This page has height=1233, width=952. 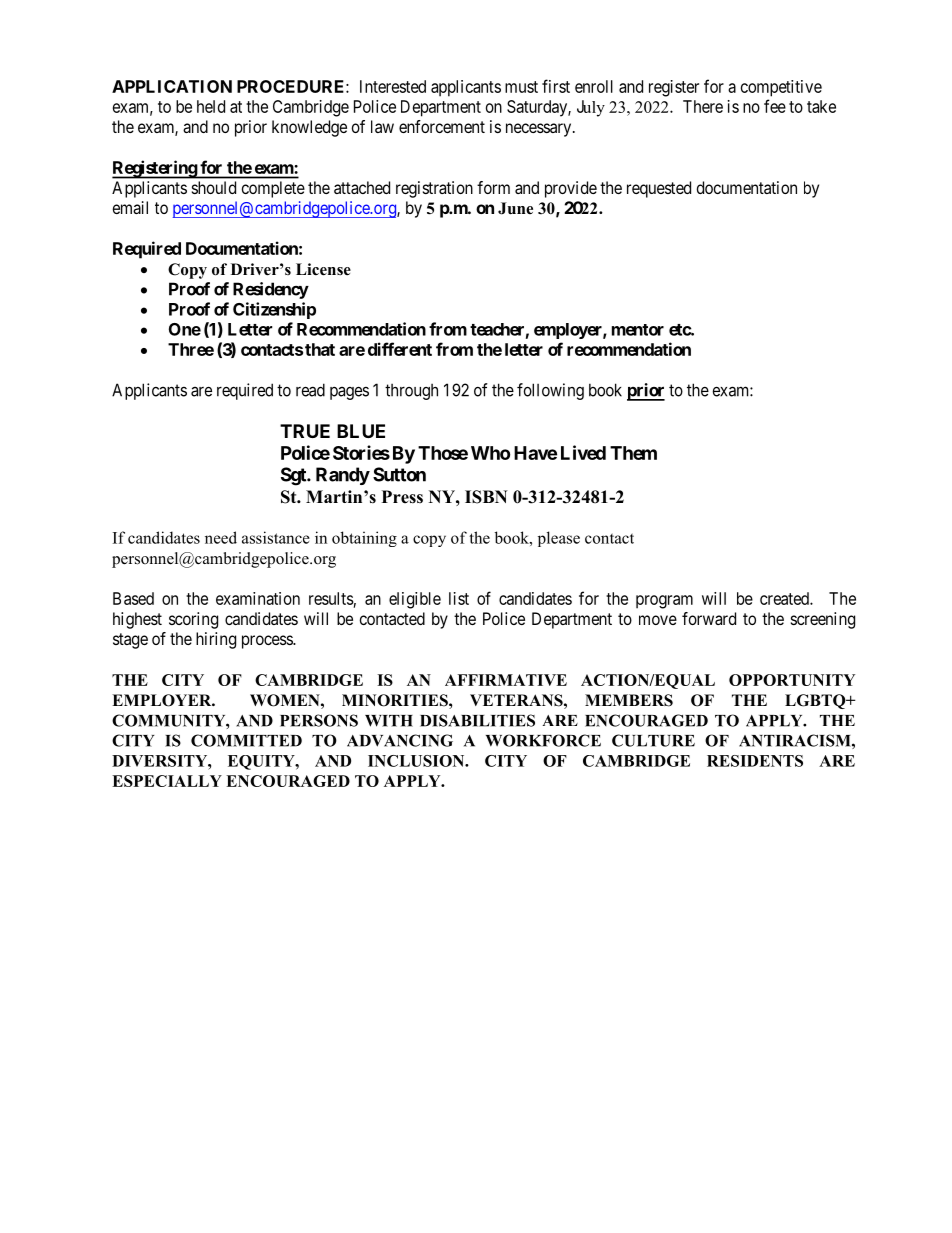 I want to click on fee, so click(x=775, y=106).
